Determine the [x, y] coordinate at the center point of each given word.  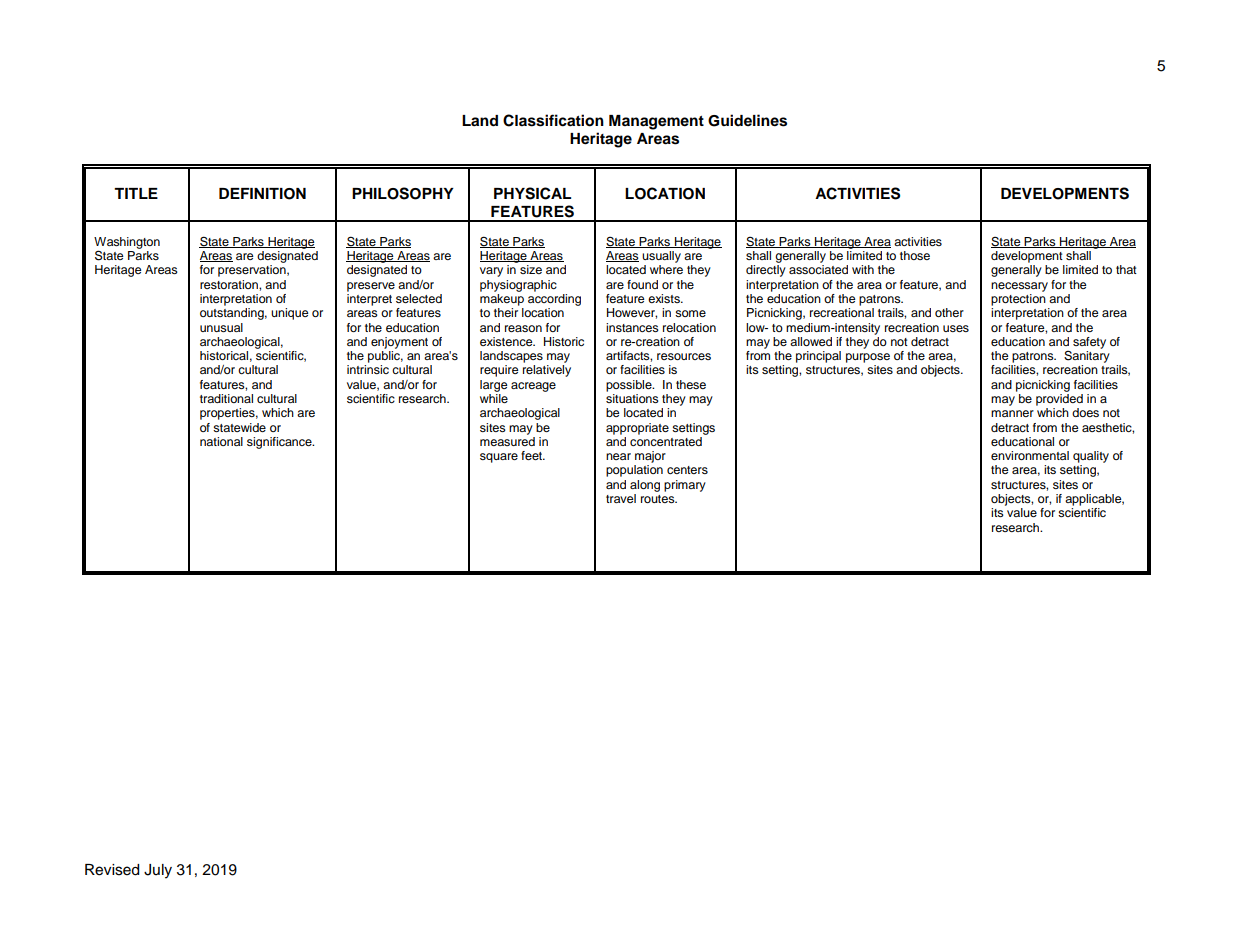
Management [656, 122]
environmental [1030, 455]
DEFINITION [262, 194]
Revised [112, 870]
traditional [226, 398]
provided [1059, 400]
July [158, 871]
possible [630, 386]
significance [280, 443]
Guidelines [747, 120]
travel [621, 498]
